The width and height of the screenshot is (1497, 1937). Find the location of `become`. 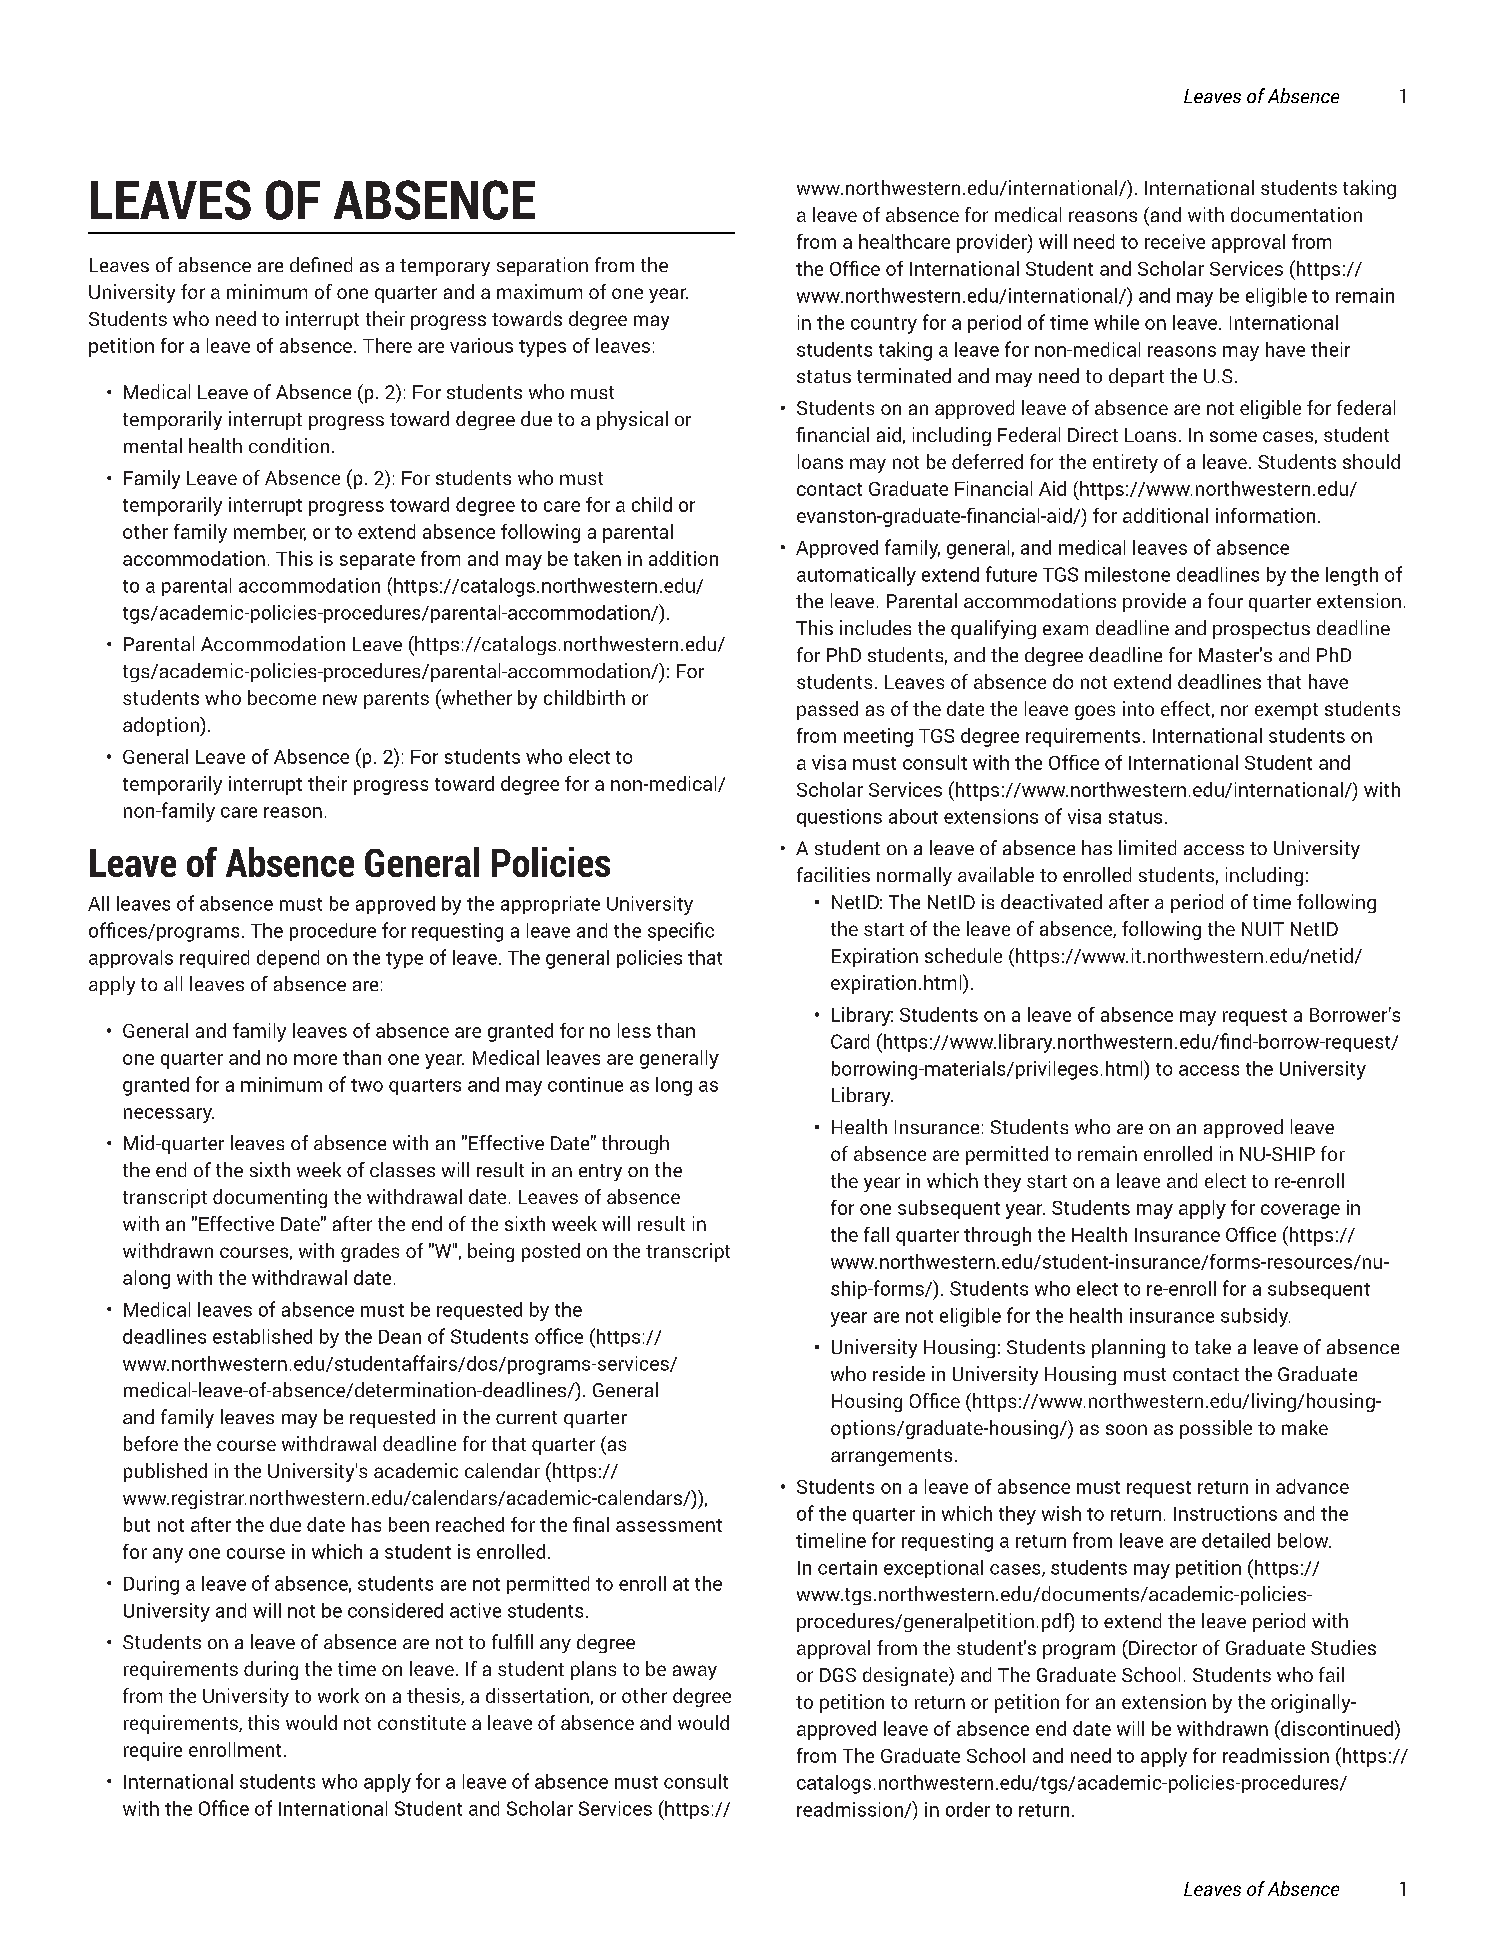

become is located at coordinates (282, 697).
